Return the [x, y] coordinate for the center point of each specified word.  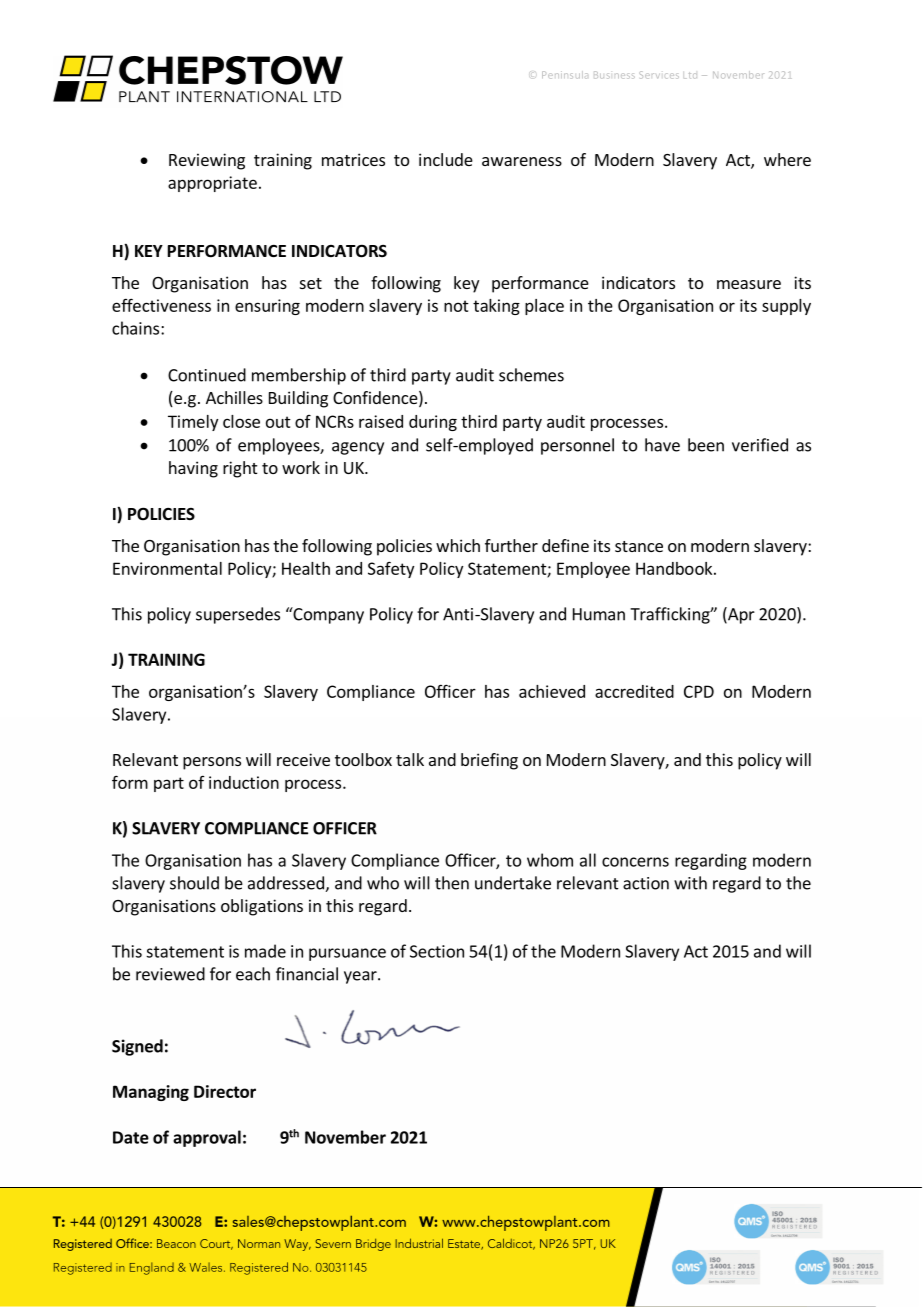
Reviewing [207, 161]
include [446, 159]
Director [225, 1091]
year [361, 977]
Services [659, 75]
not [456, 306]
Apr [740, 615]
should [194, 883]
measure [749, 284]
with [690, 883]
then [452, 883]
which [458, 545]
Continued [207, 375]
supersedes [238, 615]
